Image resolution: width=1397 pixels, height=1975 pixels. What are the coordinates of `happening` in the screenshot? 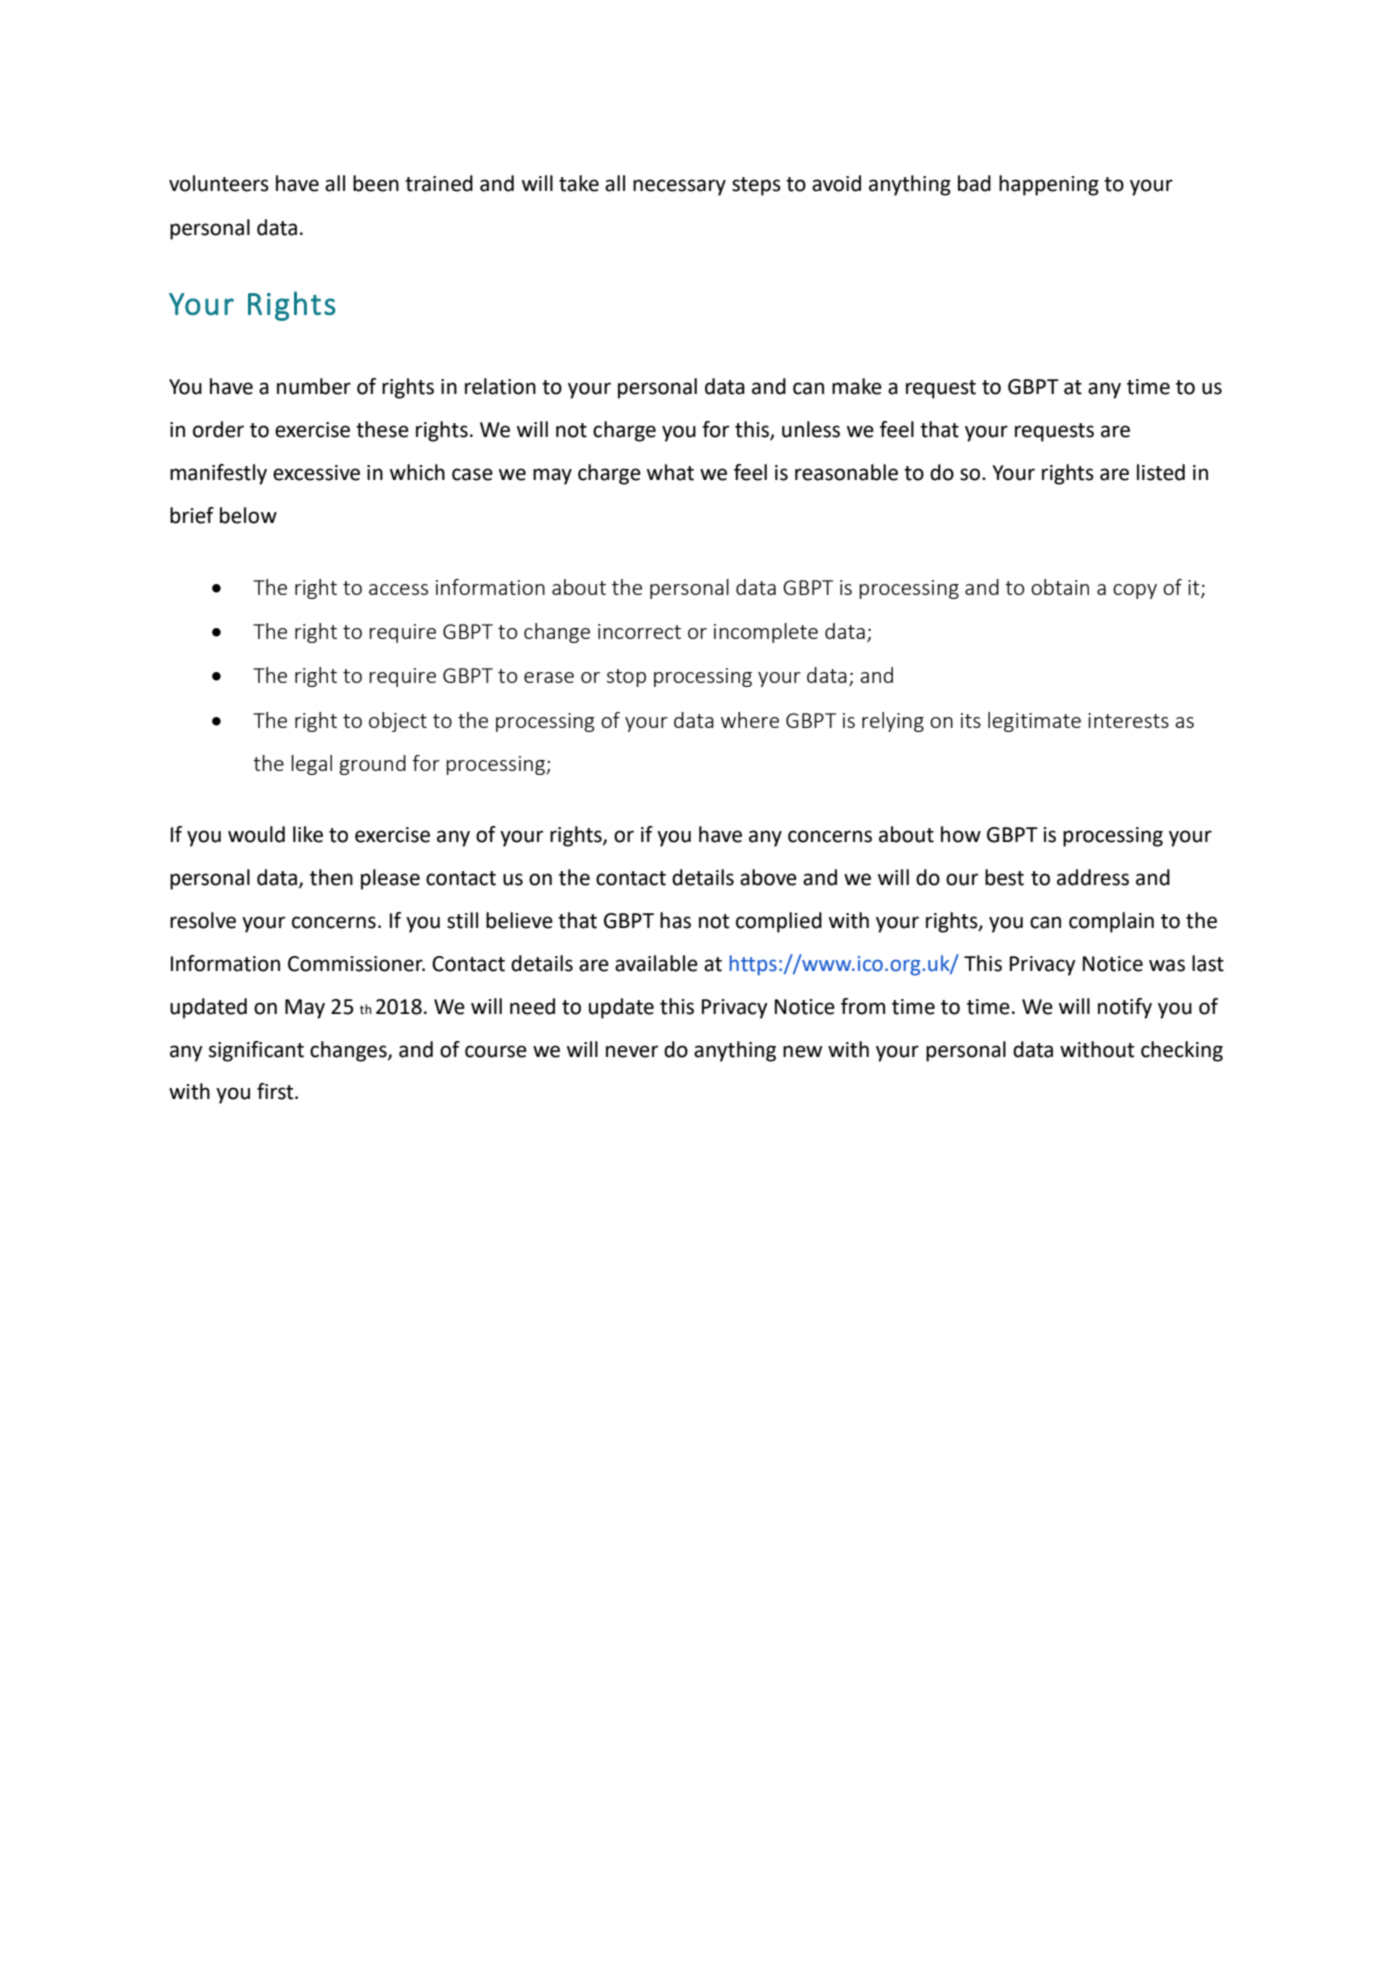 It's located at (1049, 185).
